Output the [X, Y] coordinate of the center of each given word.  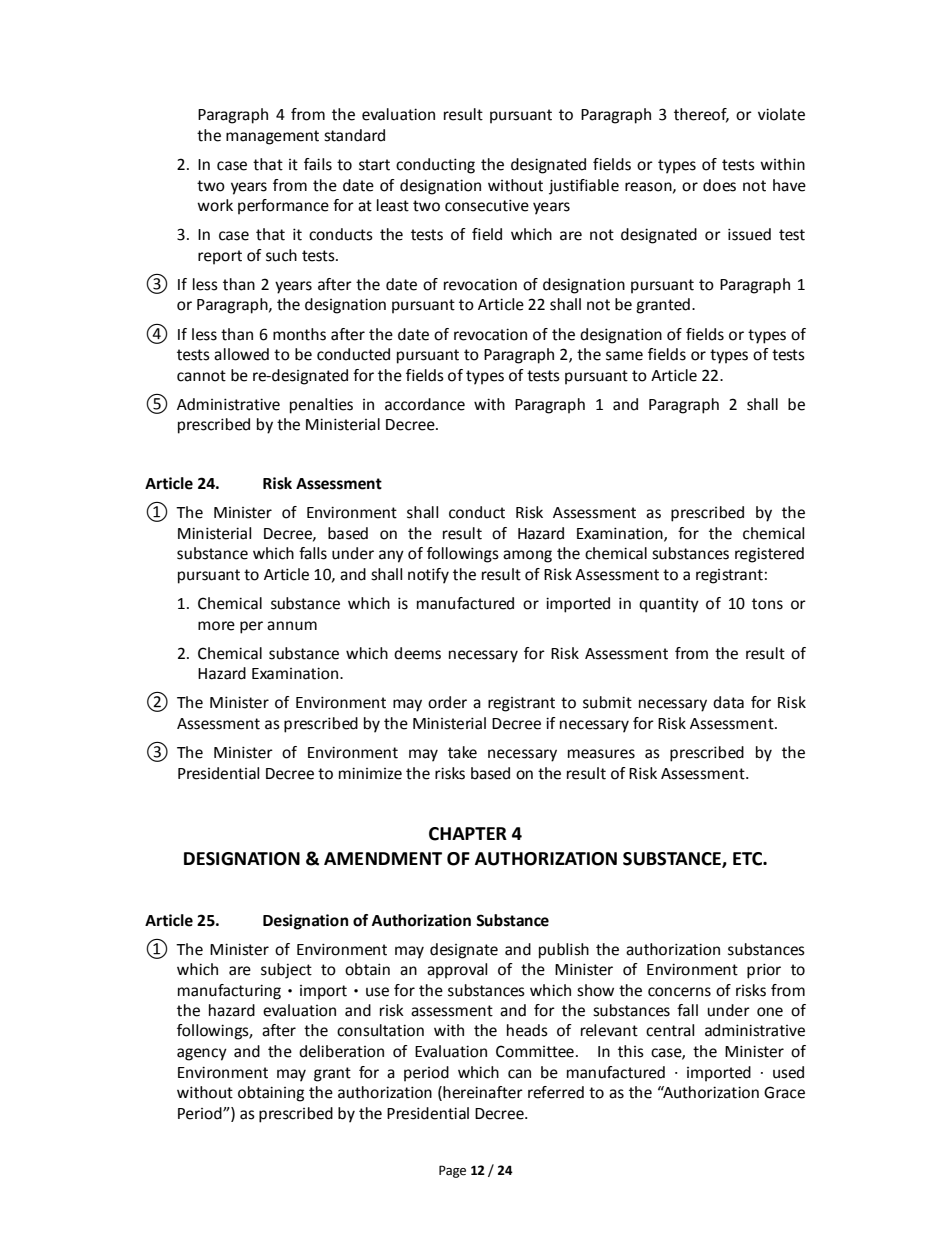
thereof [701, 115]
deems [417, 653]
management [272, 137]
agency [202, 1054]
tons [767, 604]
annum [292, 626]
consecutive [487, 205]
